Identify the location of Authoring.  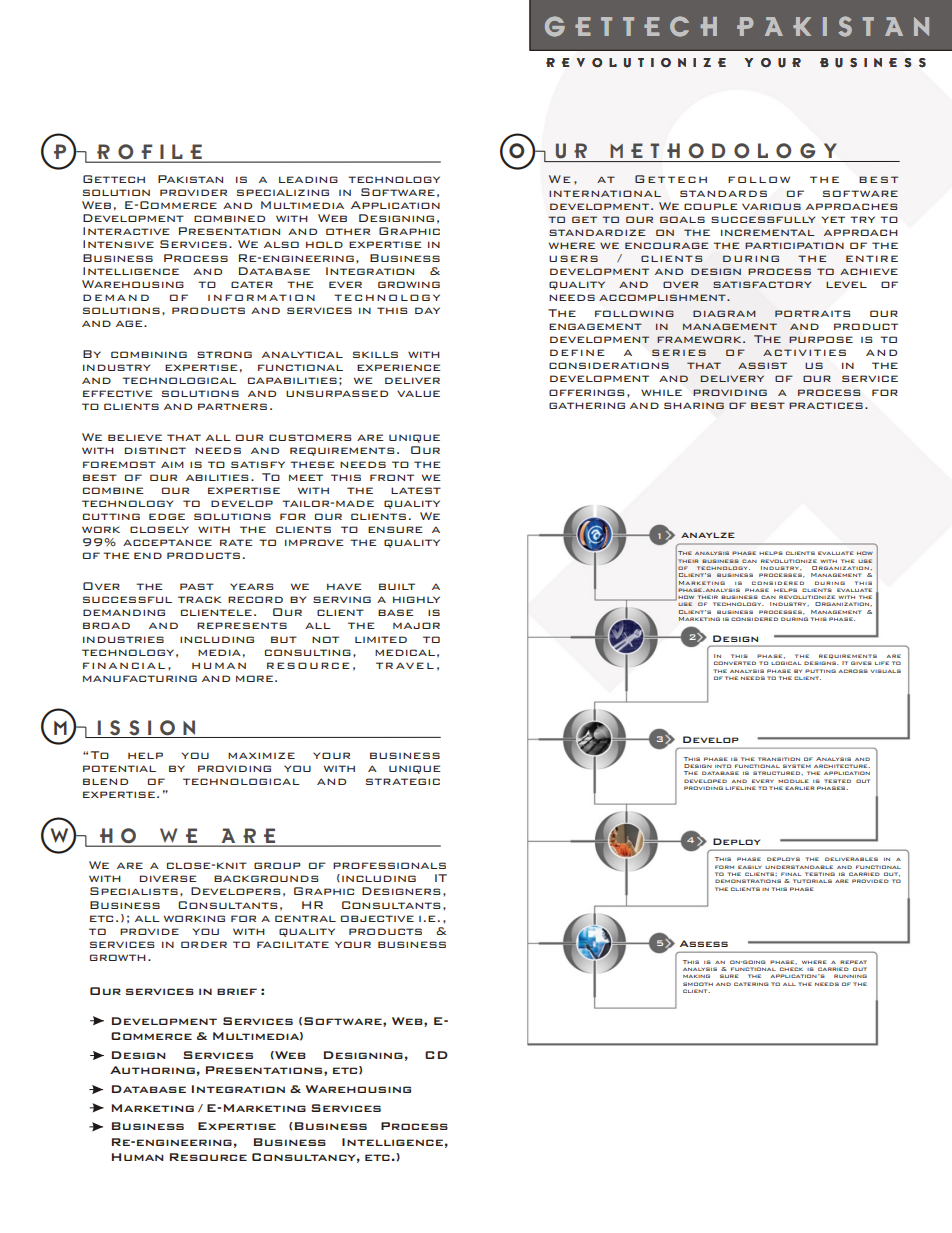
(152, 1070).
